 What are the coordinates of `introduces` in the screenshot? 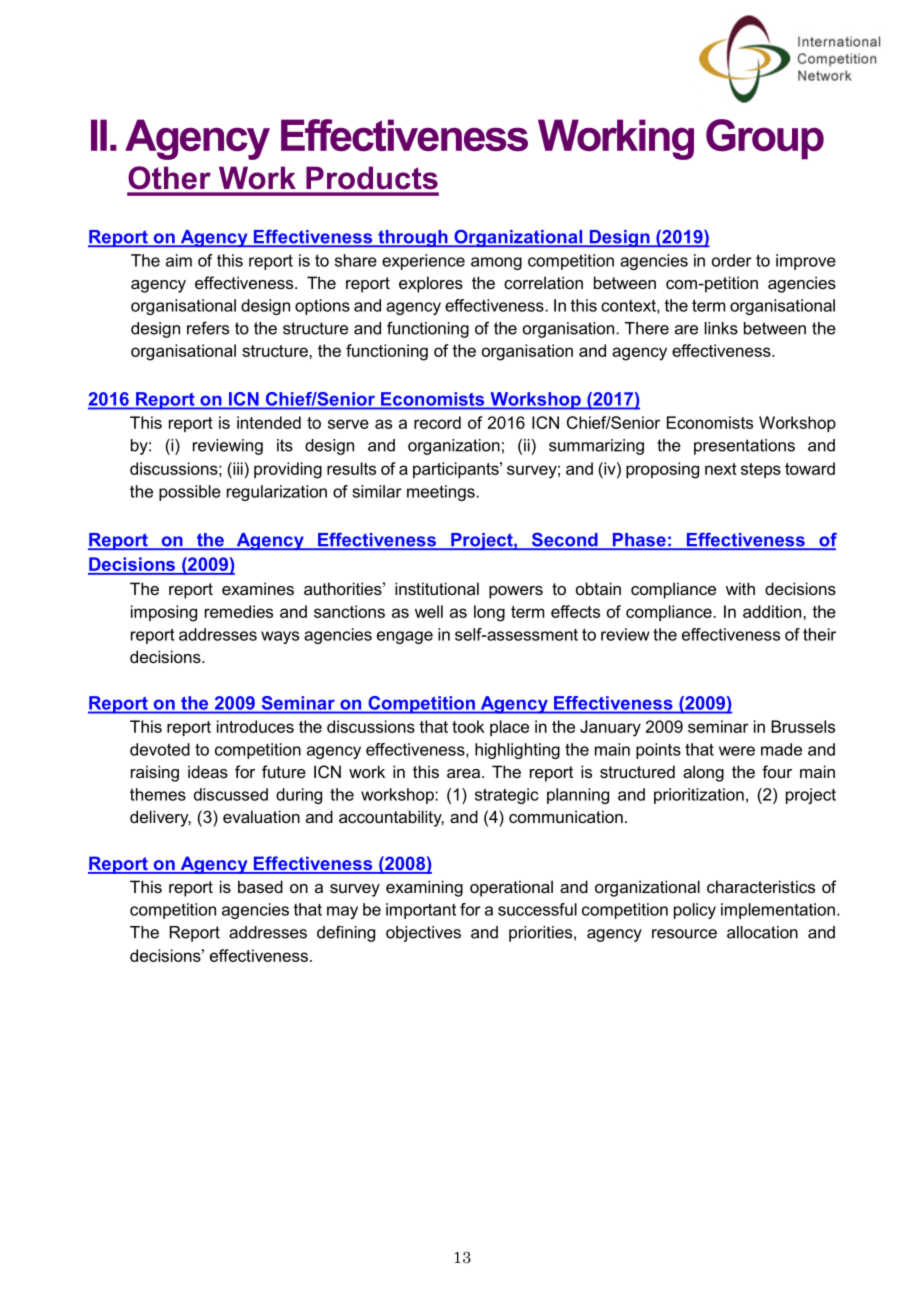 It's located at (255, 726).
